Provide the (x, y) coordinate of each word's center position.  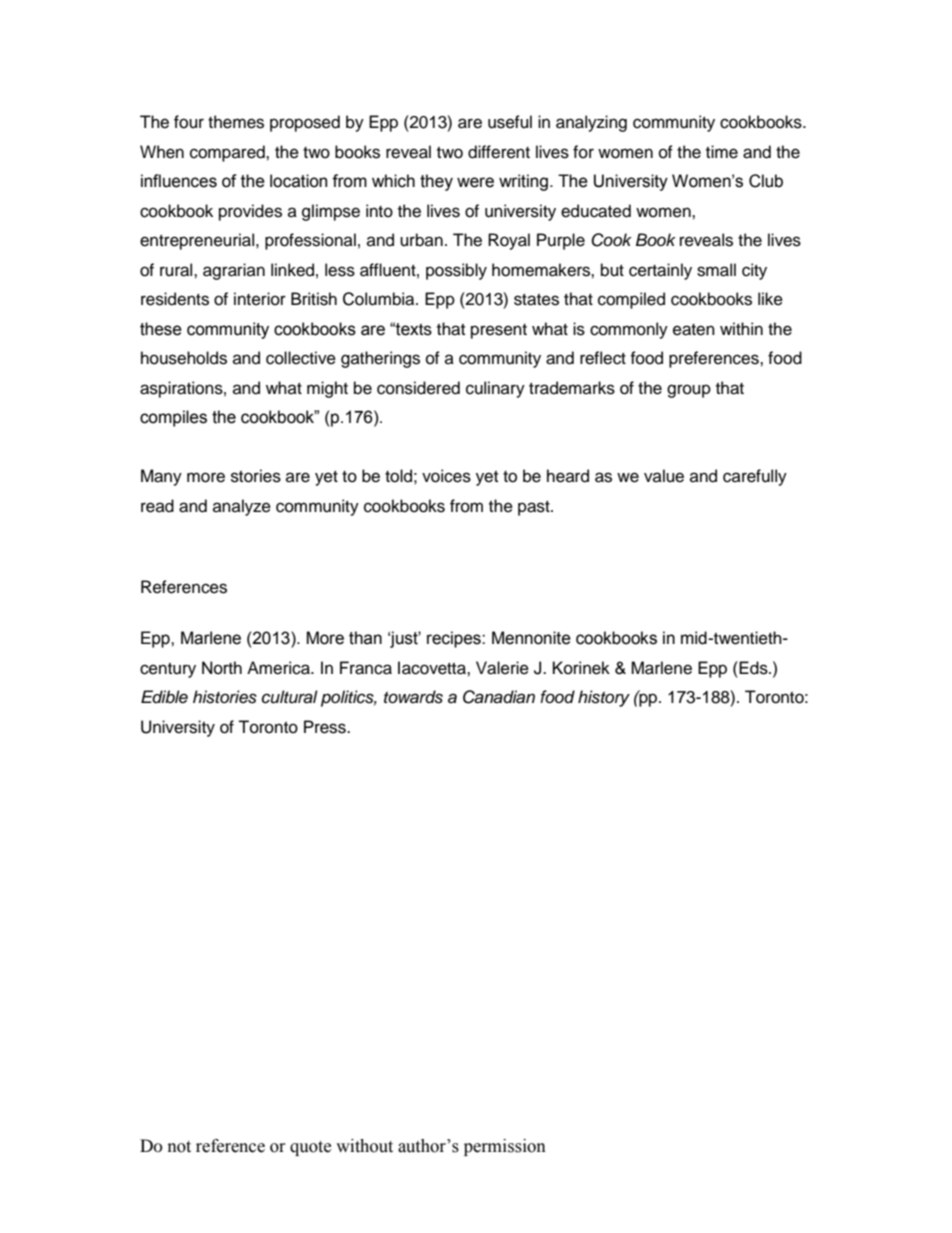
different (499, 152)
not (179, 1147)
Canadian (499, 697)
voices (446, 476)
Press (326, 727)
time (722, 152)
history (604, 698)
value (664, 476)
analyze (242, 507)
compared (228, 153)
